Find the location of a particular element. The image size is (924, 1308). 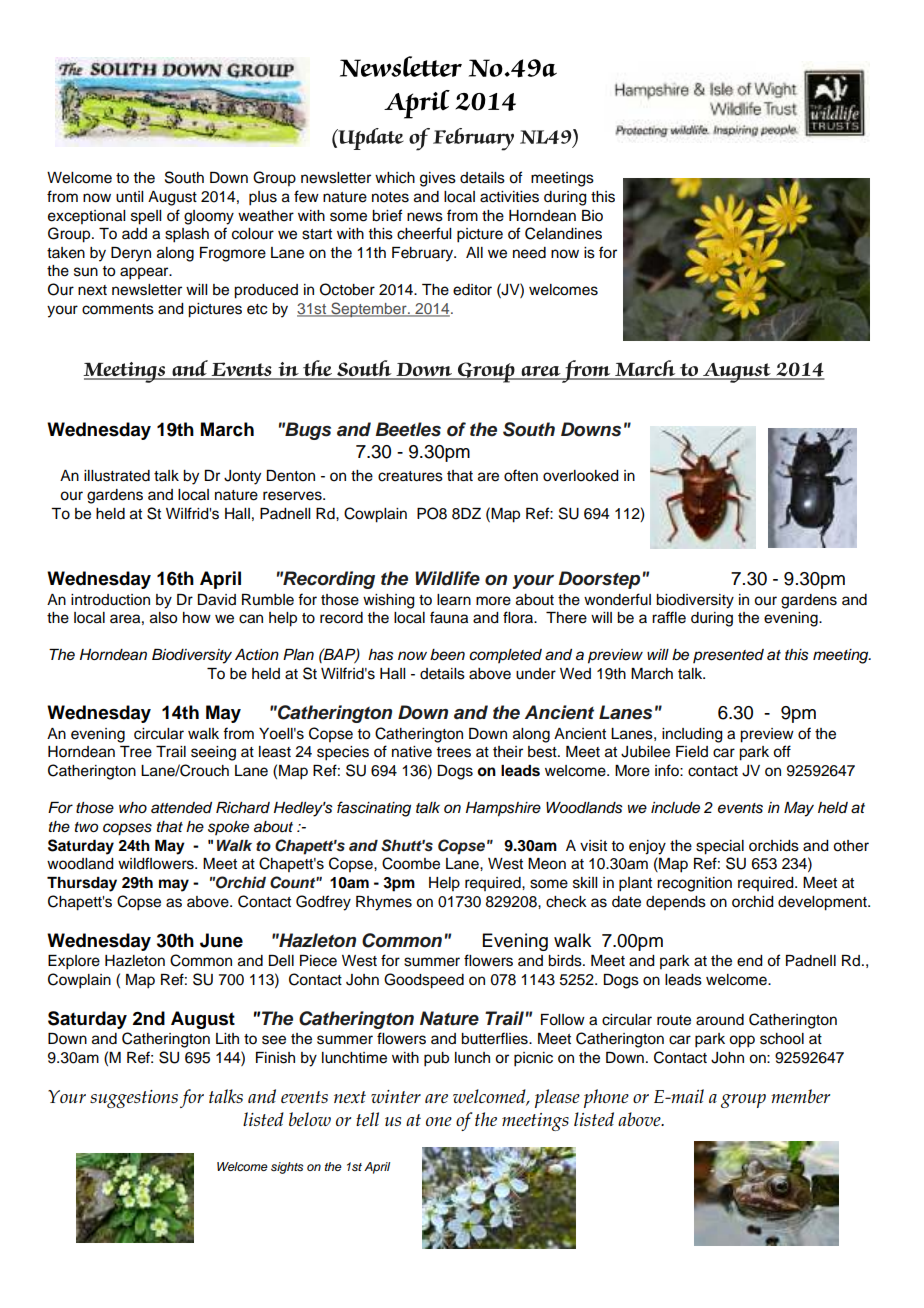

winter is located at coordinates (396, 1096).
